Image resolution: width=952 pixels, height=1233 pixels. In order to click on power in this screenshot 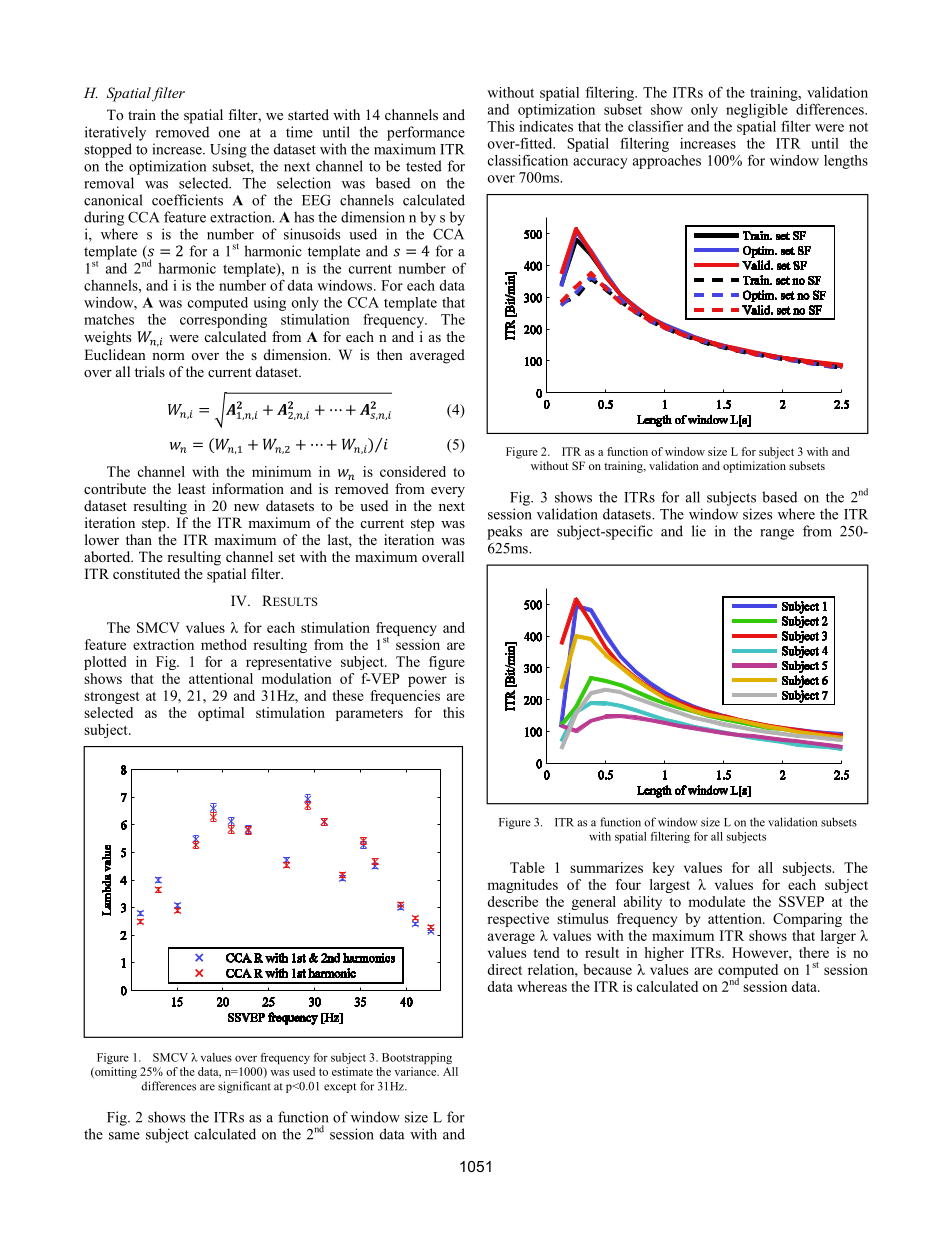, I will do `click(427, 681)`.
